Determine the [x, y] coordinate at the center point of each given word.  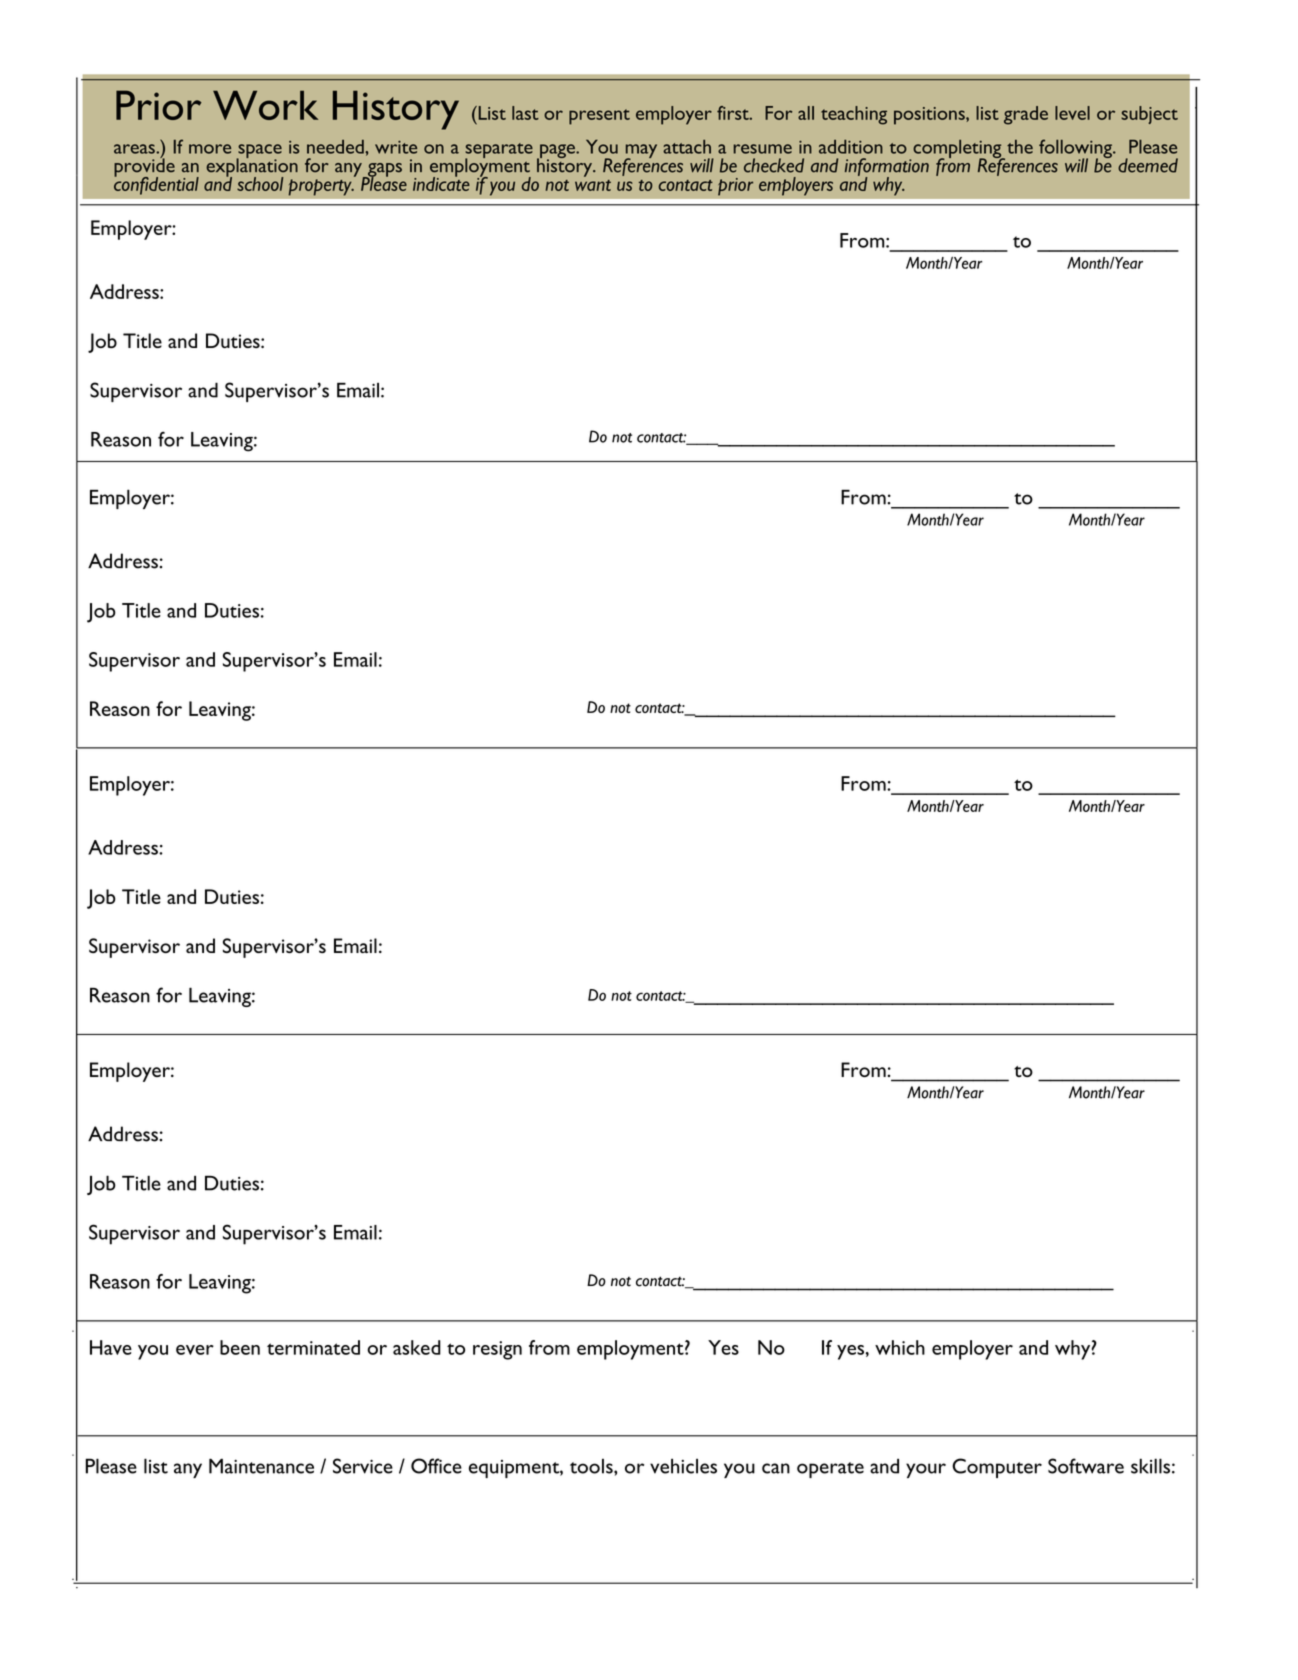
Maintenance [261, 1466]
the [1020, 147]
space [259, 152]
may [640, 152]
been [240, 1347]
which [900, 1347]
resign [497, 1350]
